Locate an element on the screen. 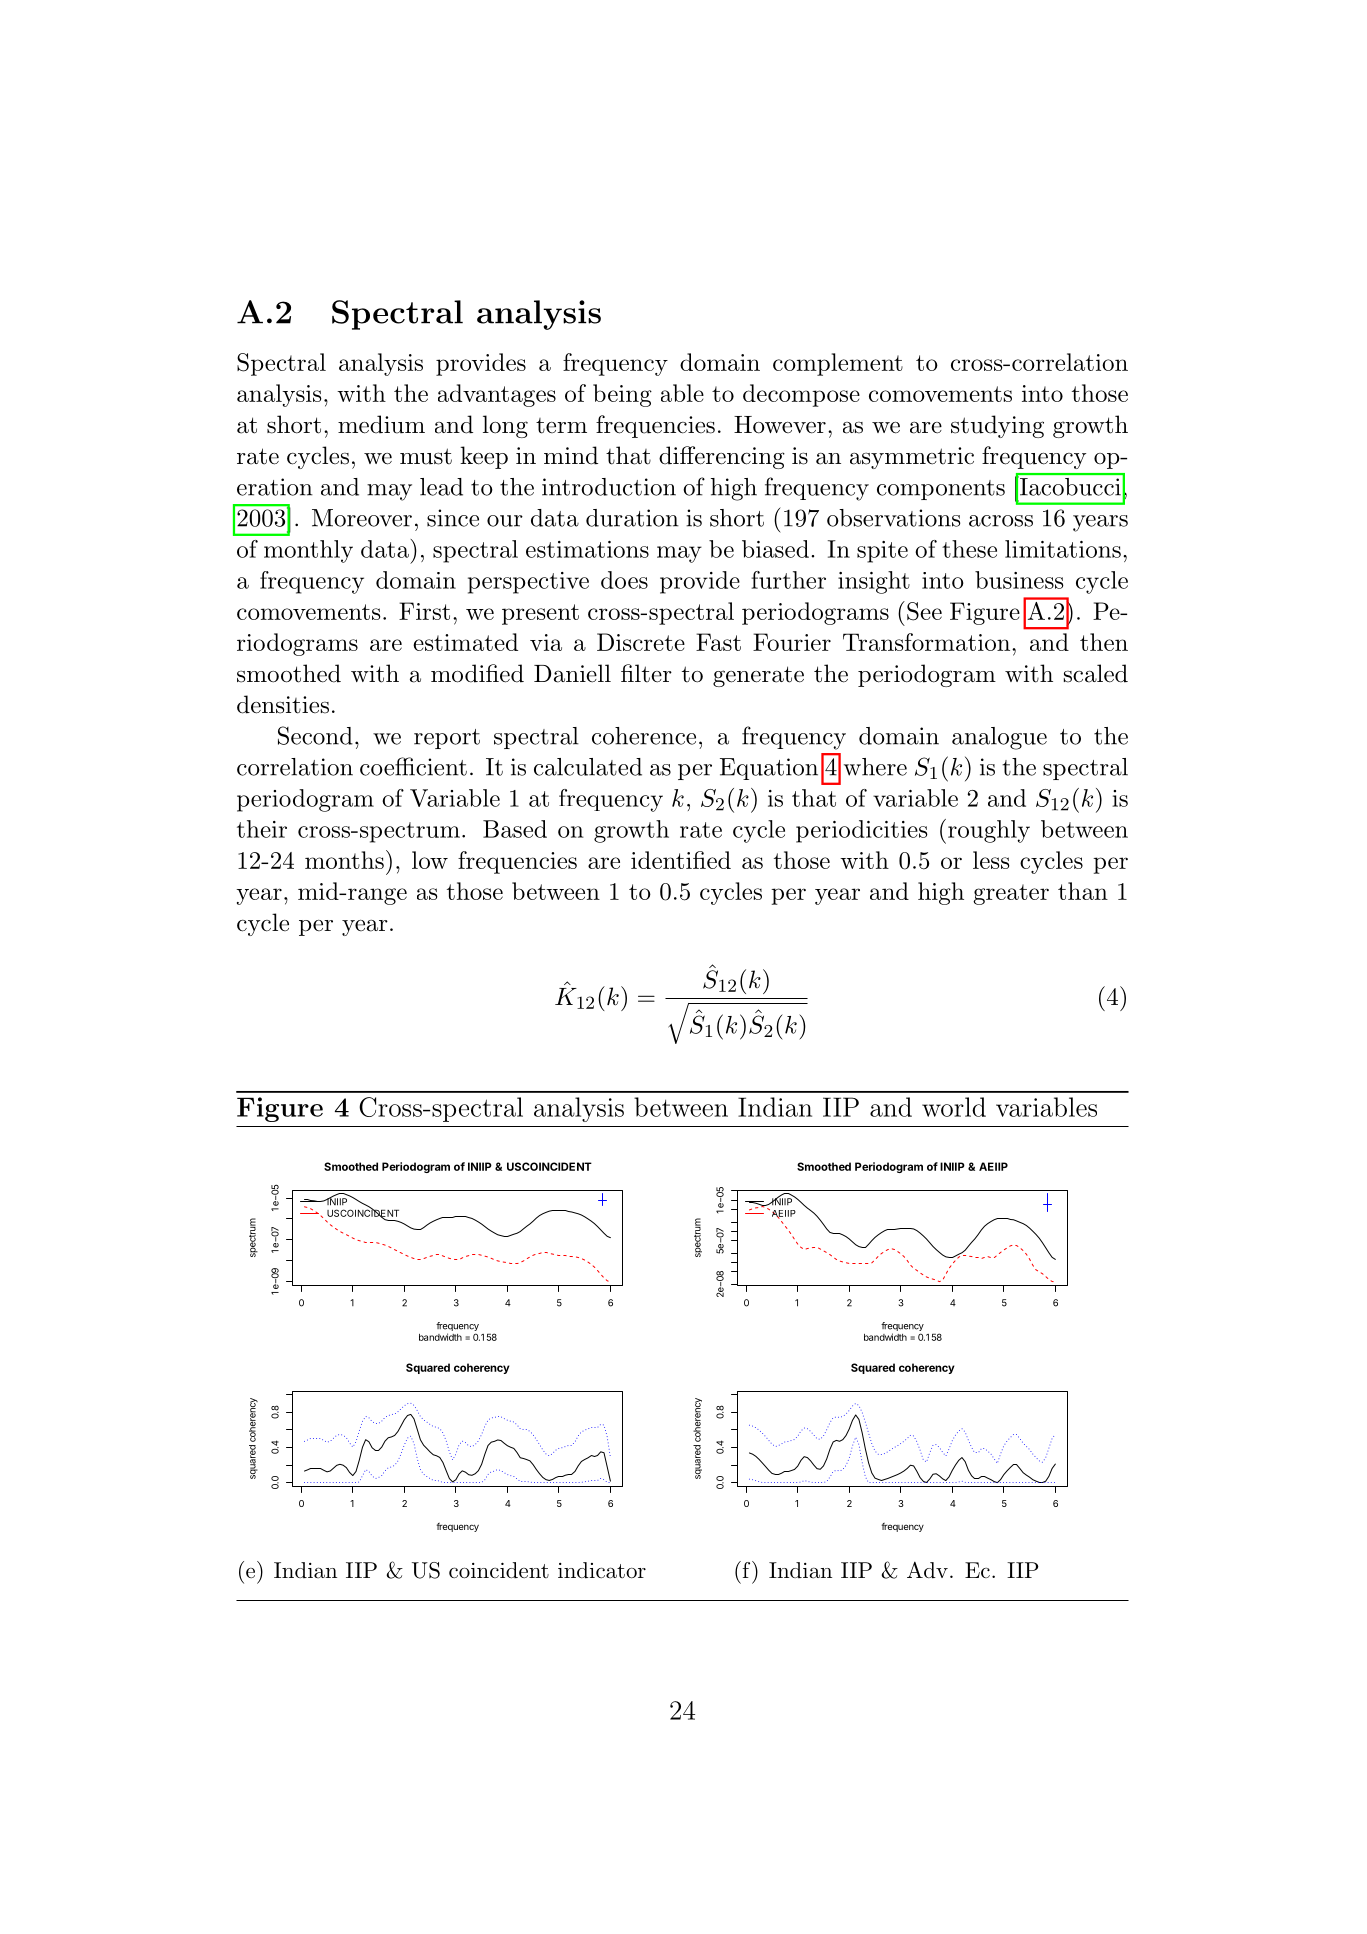 The height and width of the screenshot is (1934, 1367). months is located at coordinates (344, 860).
